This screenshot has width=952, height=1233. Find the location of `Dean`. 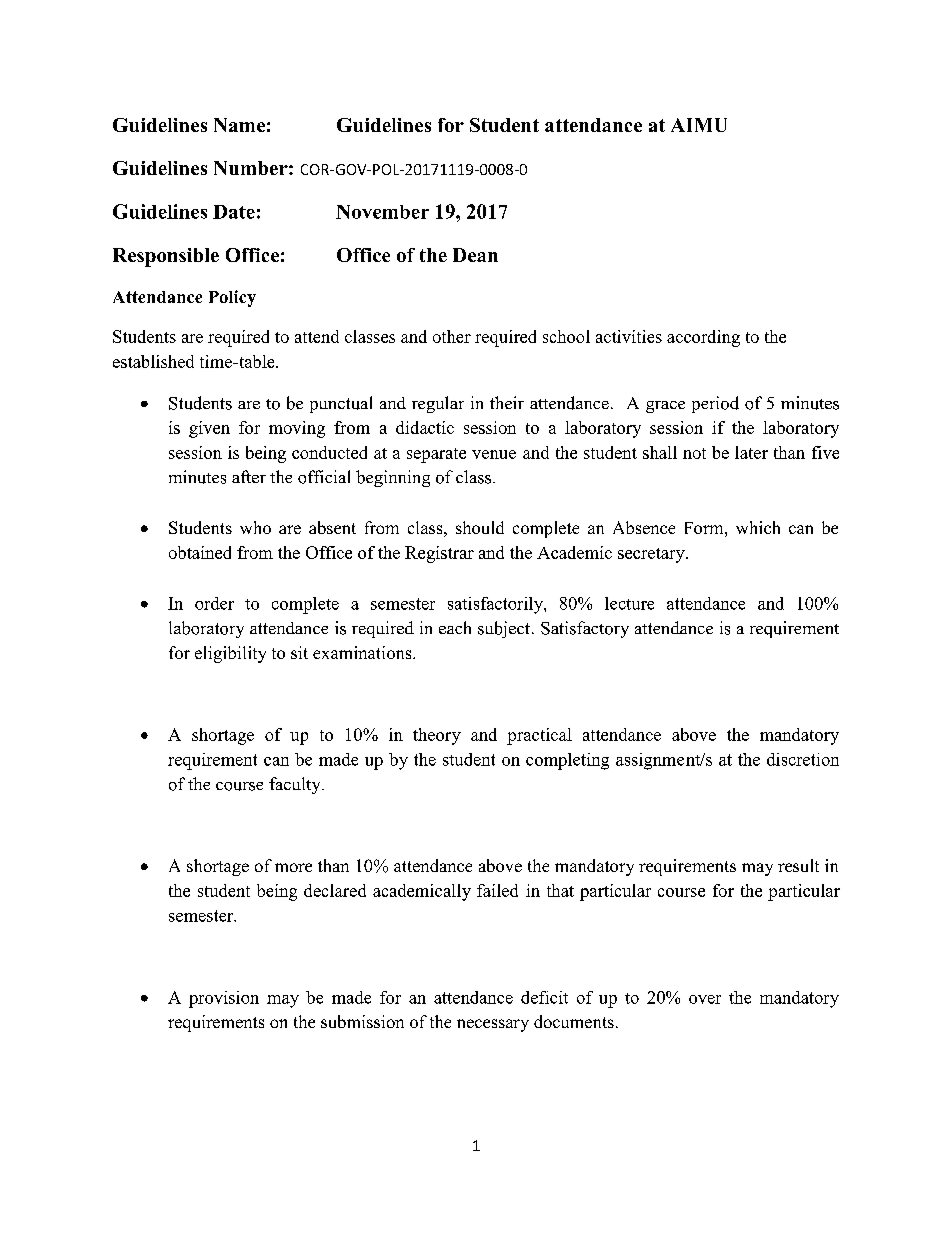

Dean is located at coordinates (475, 255).
